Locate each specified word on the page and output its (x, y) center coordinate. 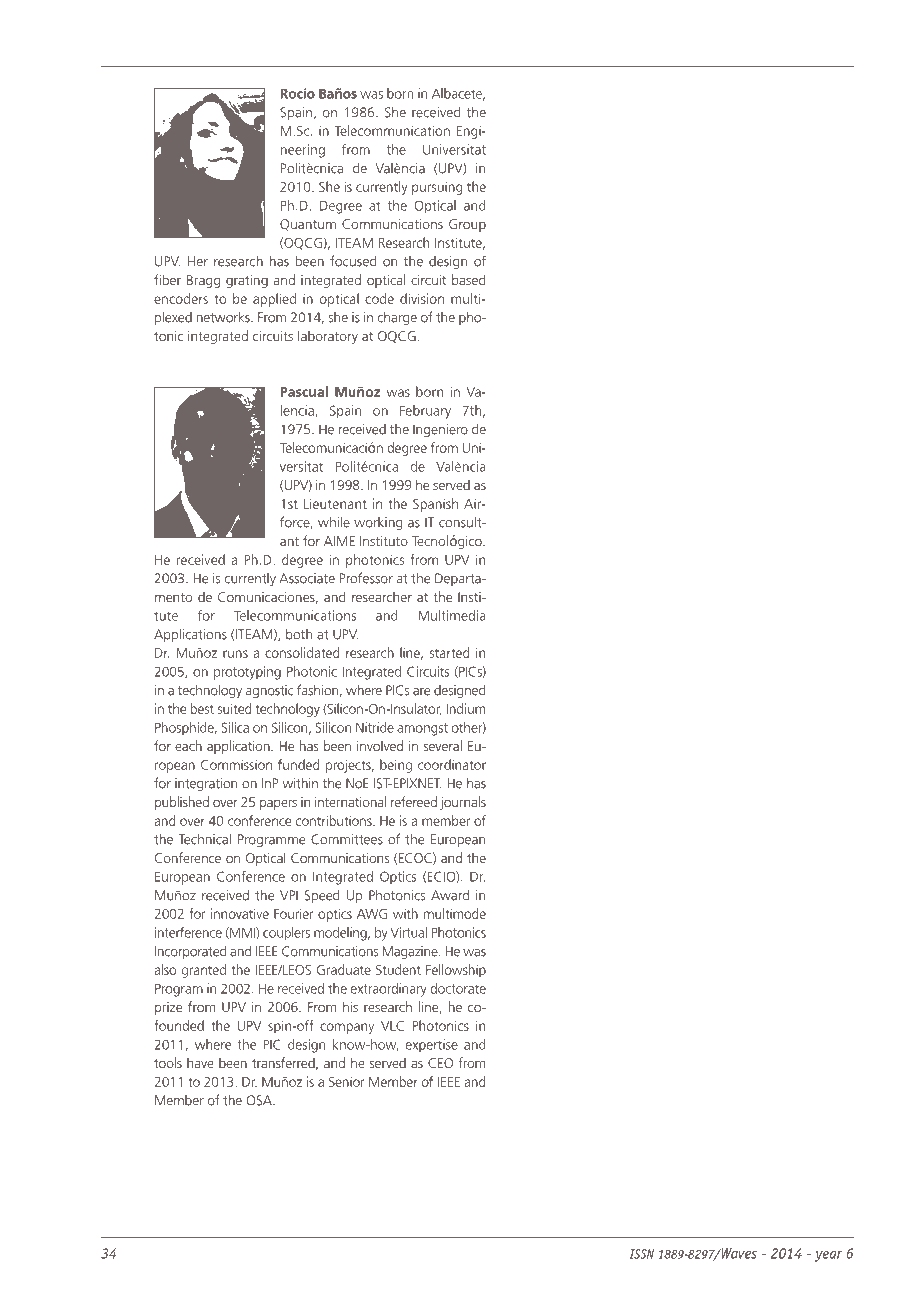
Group (467, 225)
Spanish (435, 505)
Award (450, 895)
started (450, 652)
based (469, 279)
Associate (307, 578)
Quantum (308, 225)
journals (463, 803)
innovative (240, 913)
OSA (260, 1100)
